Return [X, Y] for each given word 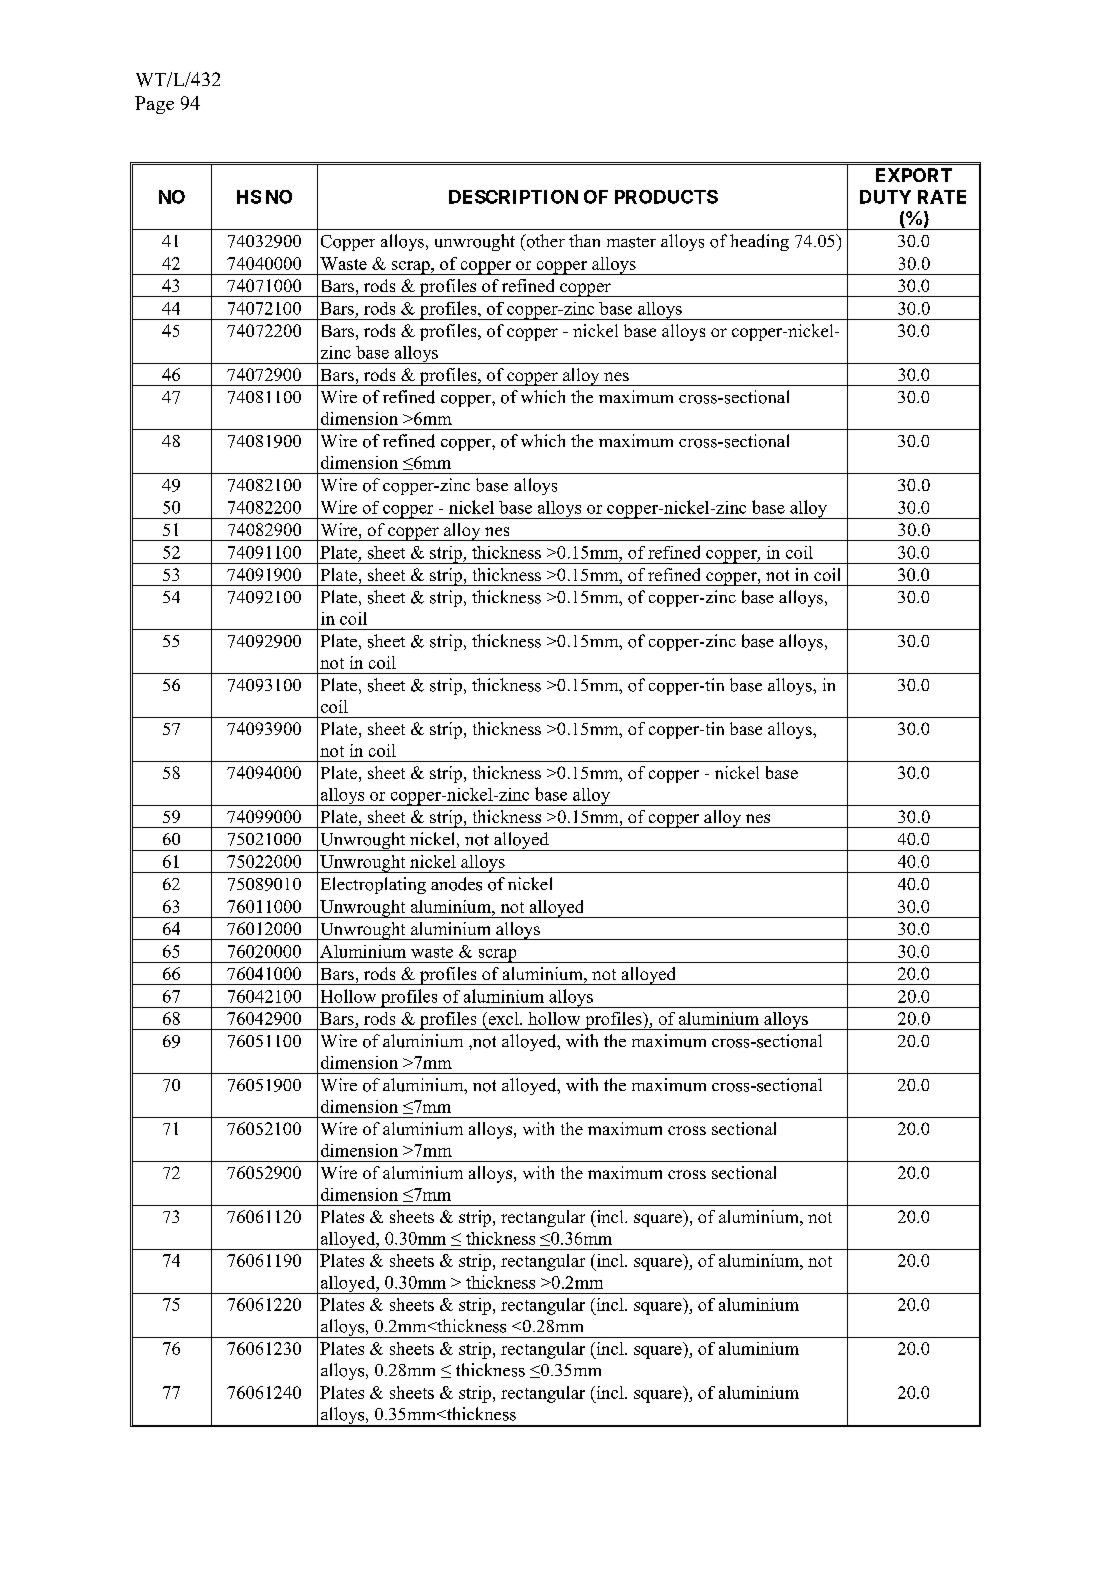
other [544, 241]
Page [154, 105]
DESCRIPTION [513, 197]
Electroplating [373, 885]
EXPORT [914, 175]
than [584, 240]
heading [759, 242]
